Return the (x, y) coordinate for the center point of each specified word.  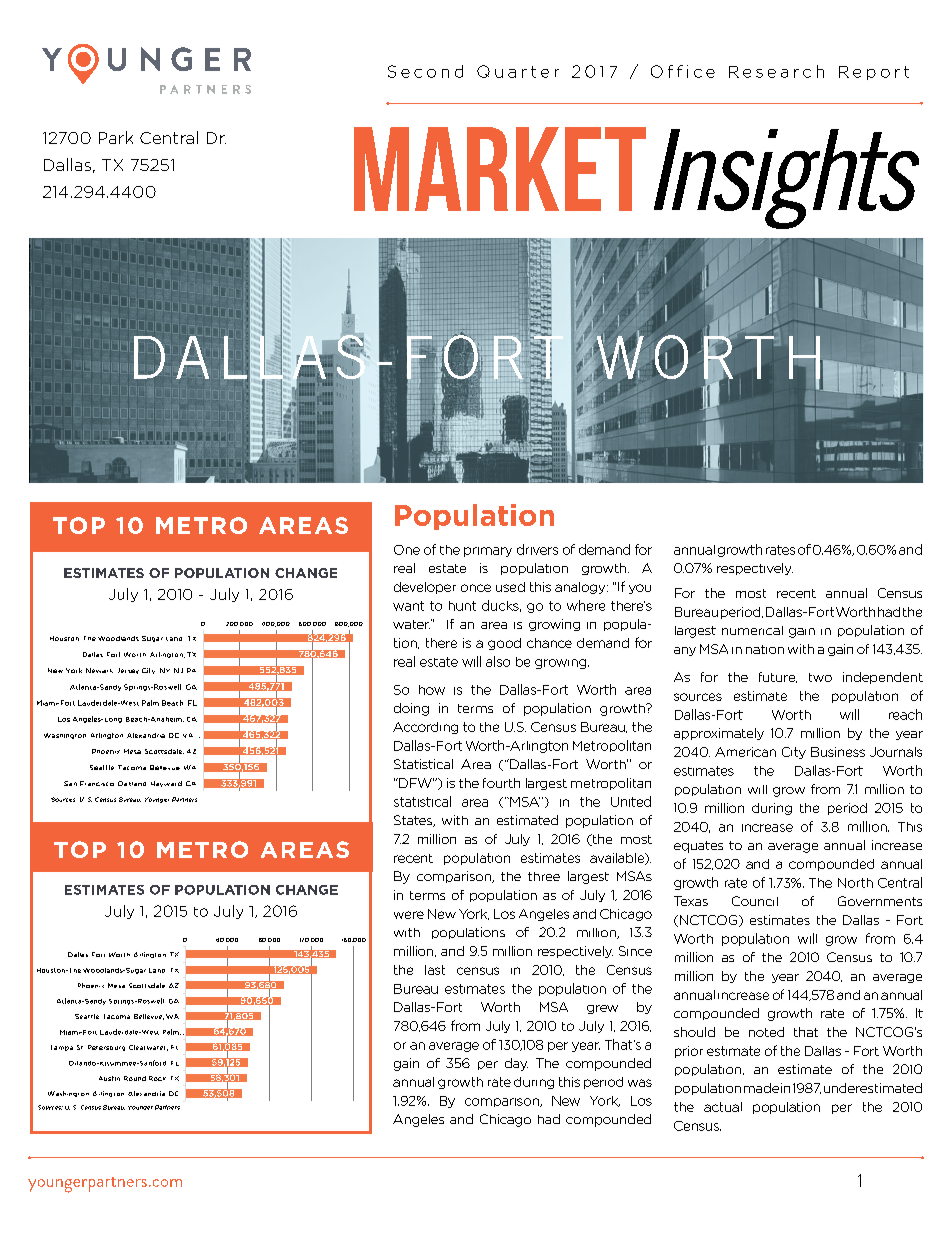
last (435, 970)
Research (776, 71)
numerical (752, 630)
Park (116, 137)
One (407, 550)
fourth (501, 783)
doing (411, 709)
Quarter (518, 71)
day (516, 1064)
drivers (537, 549)
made (761, 1088)
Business (838, 752)
